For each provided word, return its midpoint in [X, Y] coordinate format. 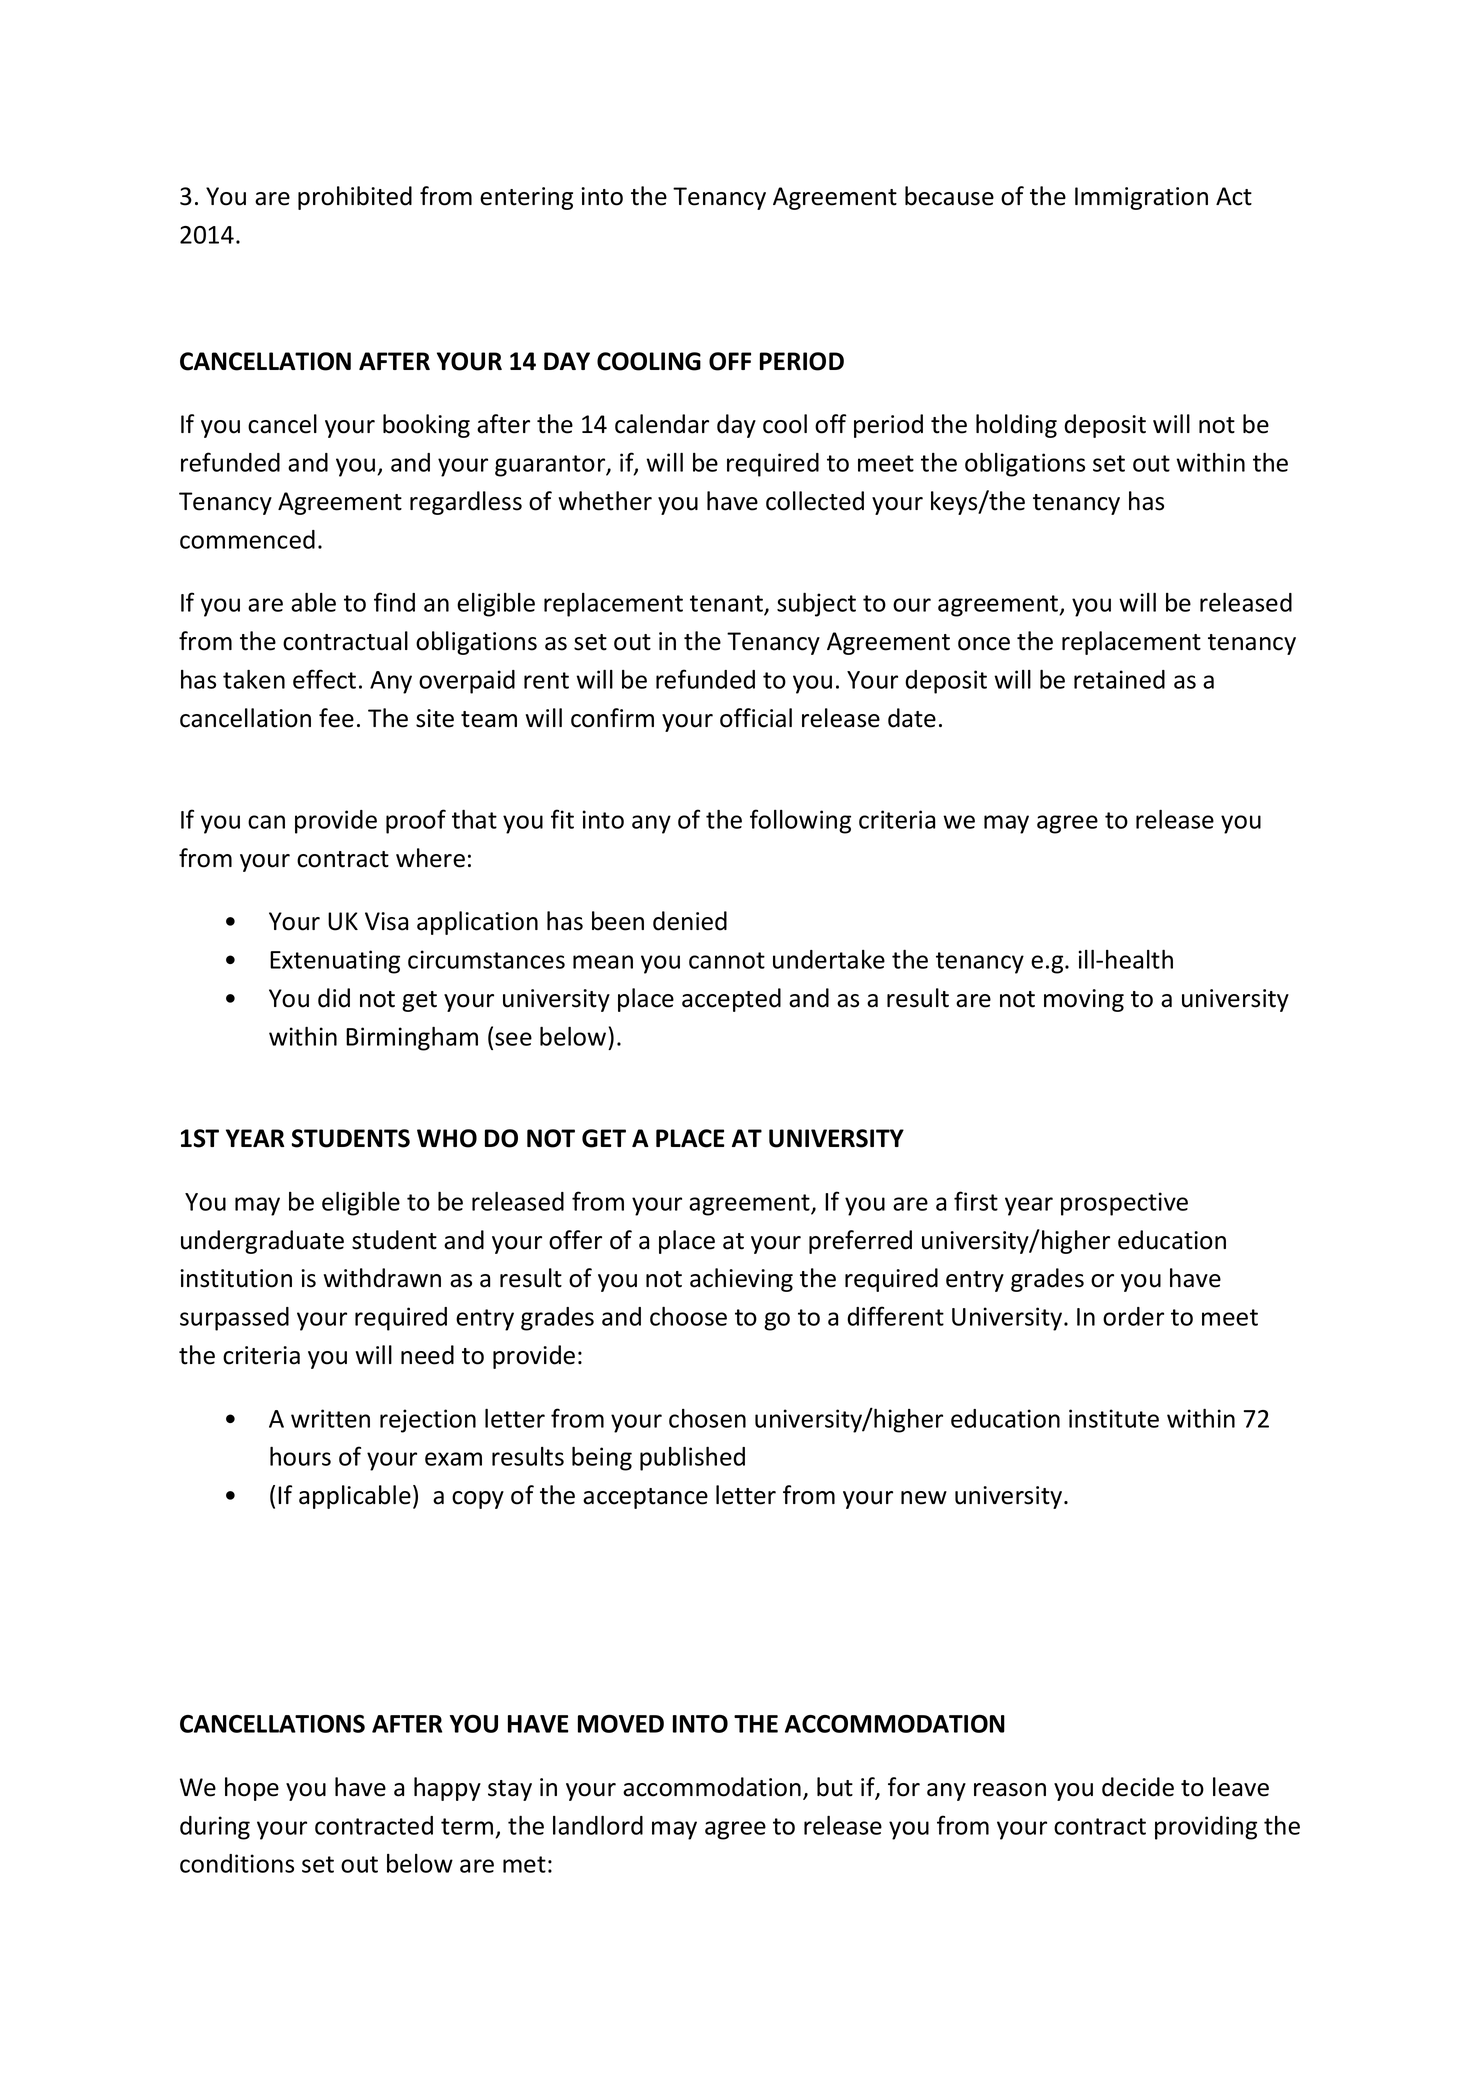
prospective [1124, 1204]
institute [1114, 1418]
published [692, 1458]
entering [526, 198]
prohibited [355, 198]
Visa [386, 921]
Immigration [1141, 198]
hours [300, 1456]
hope [252, 1789]
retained [1119, 679]
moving [1084, 1000]
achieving [741, 1280]
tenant [727, 605]
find [394, 602]
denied [690, 921]
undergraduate [262, 1242]
